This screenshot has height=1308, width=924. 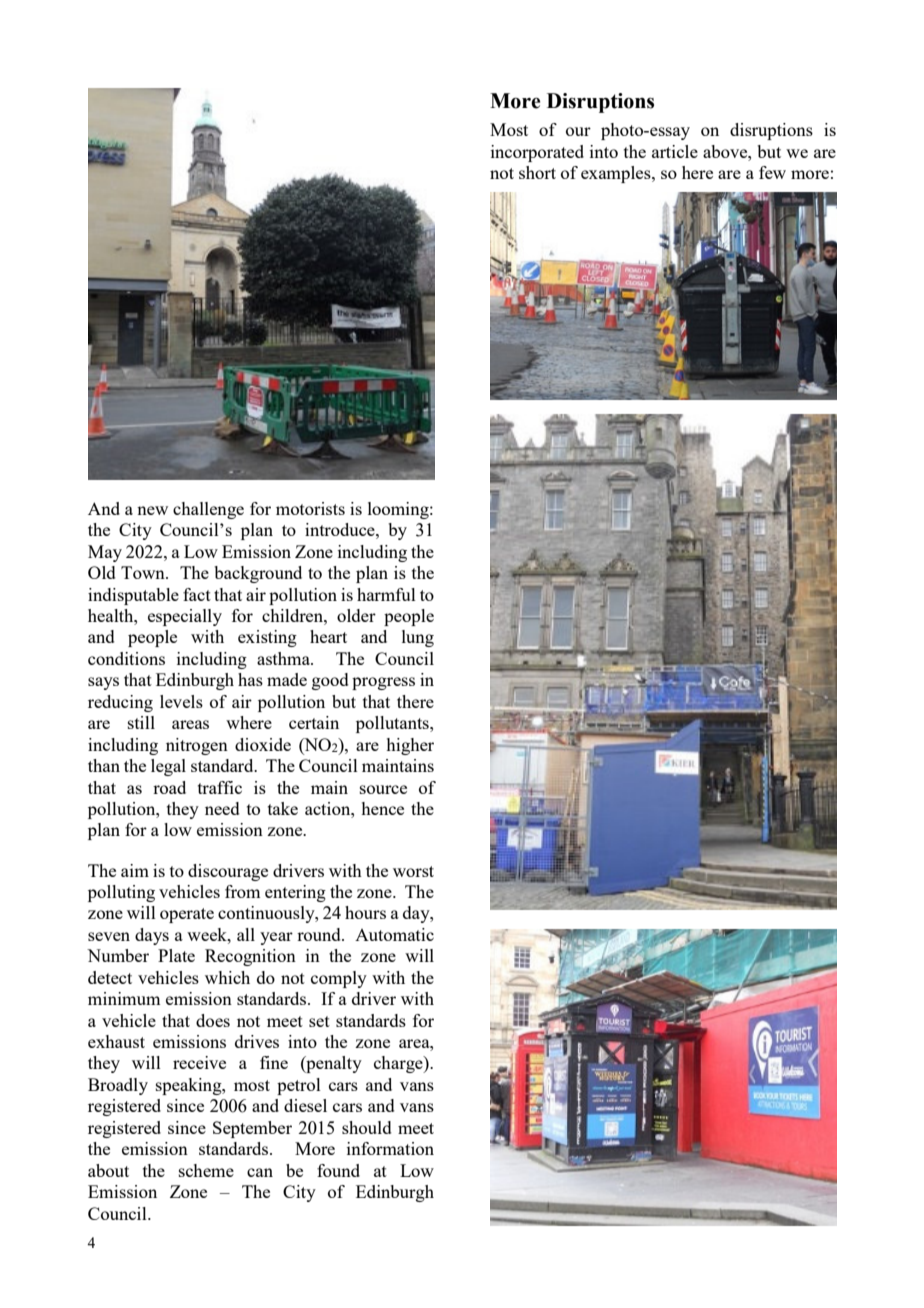 I want to click on scheme, so click(x=206, y=1170).
